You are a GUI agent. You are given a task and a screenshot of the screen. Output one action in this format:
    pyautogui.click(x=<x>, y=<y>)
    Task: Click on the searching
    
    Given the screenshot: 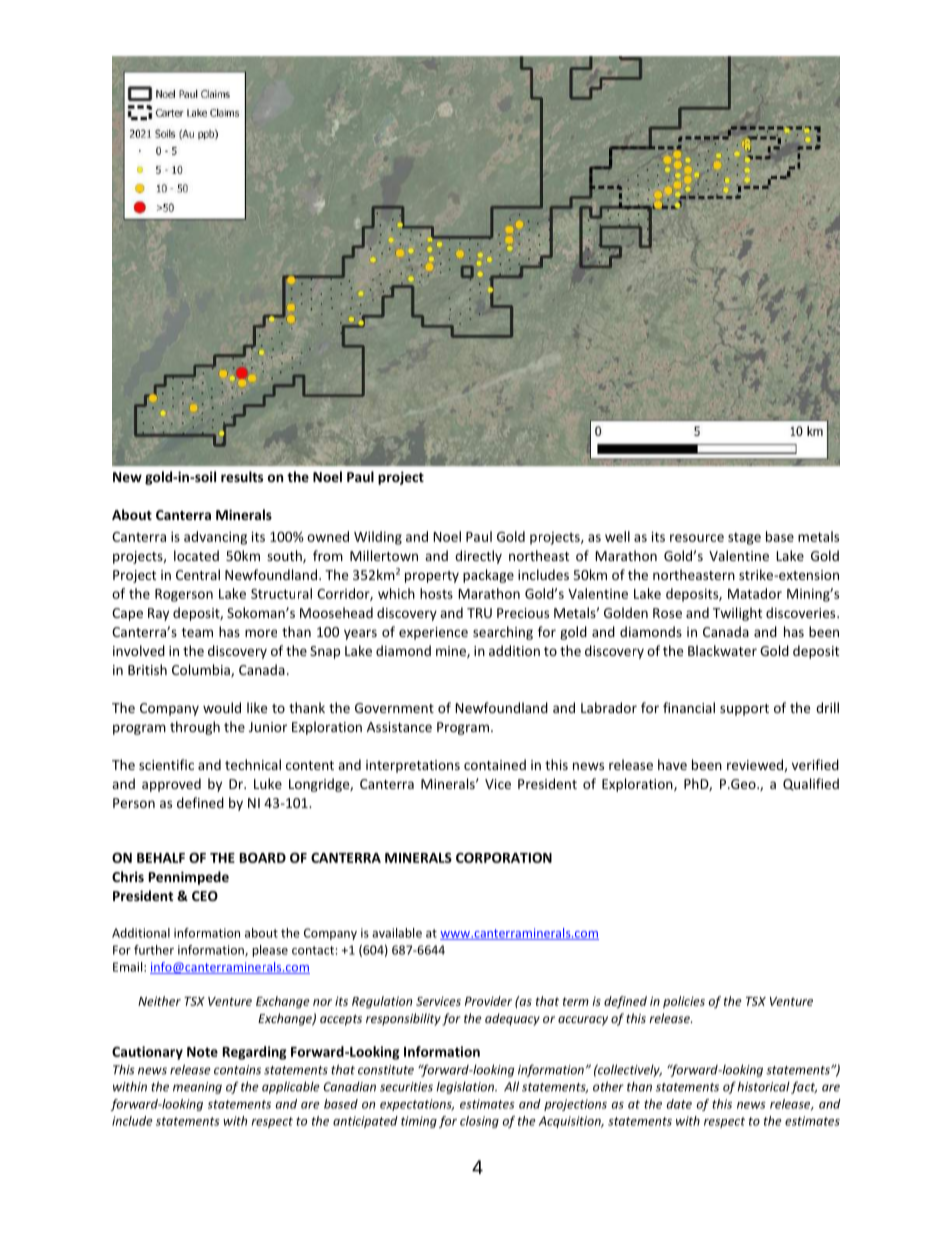 What is the action you would take?
    pyautogui.click(x=503, y=633)
